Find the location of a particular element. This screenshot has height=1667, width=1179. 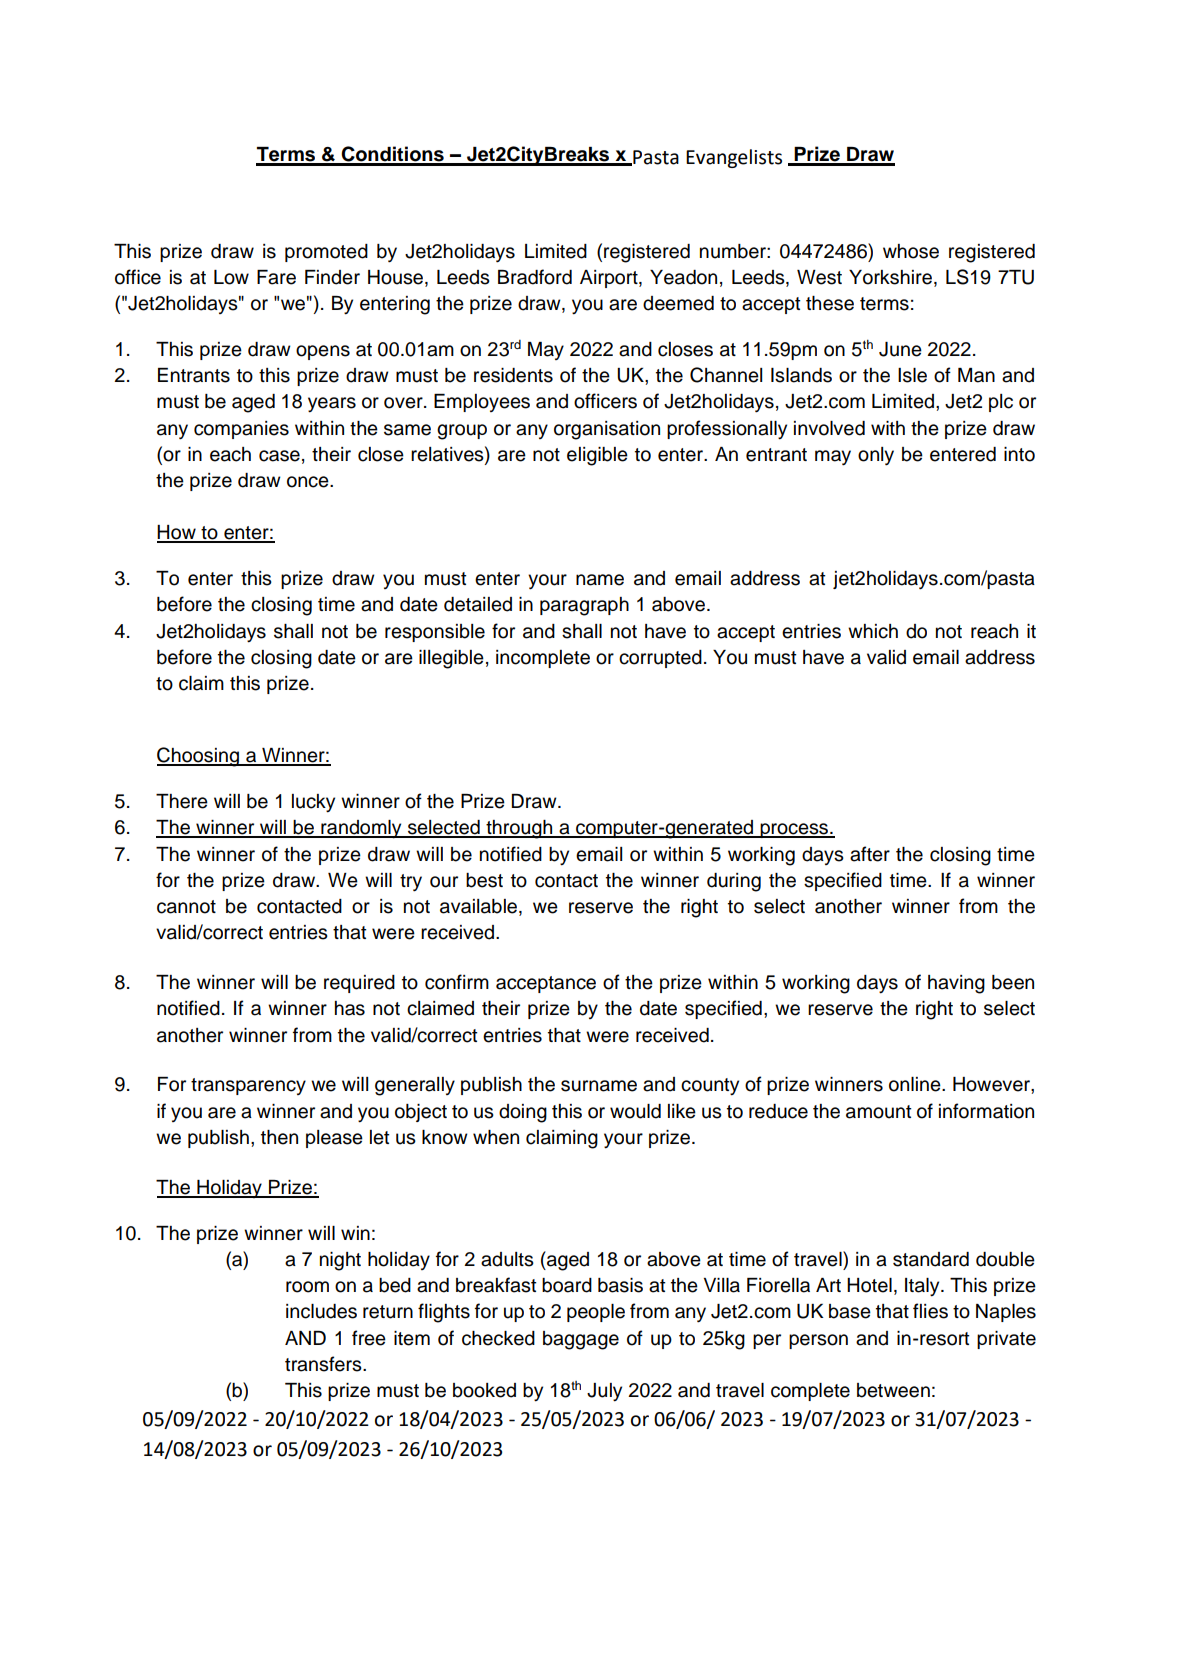

Airport is located at coordinates (610, 279).
